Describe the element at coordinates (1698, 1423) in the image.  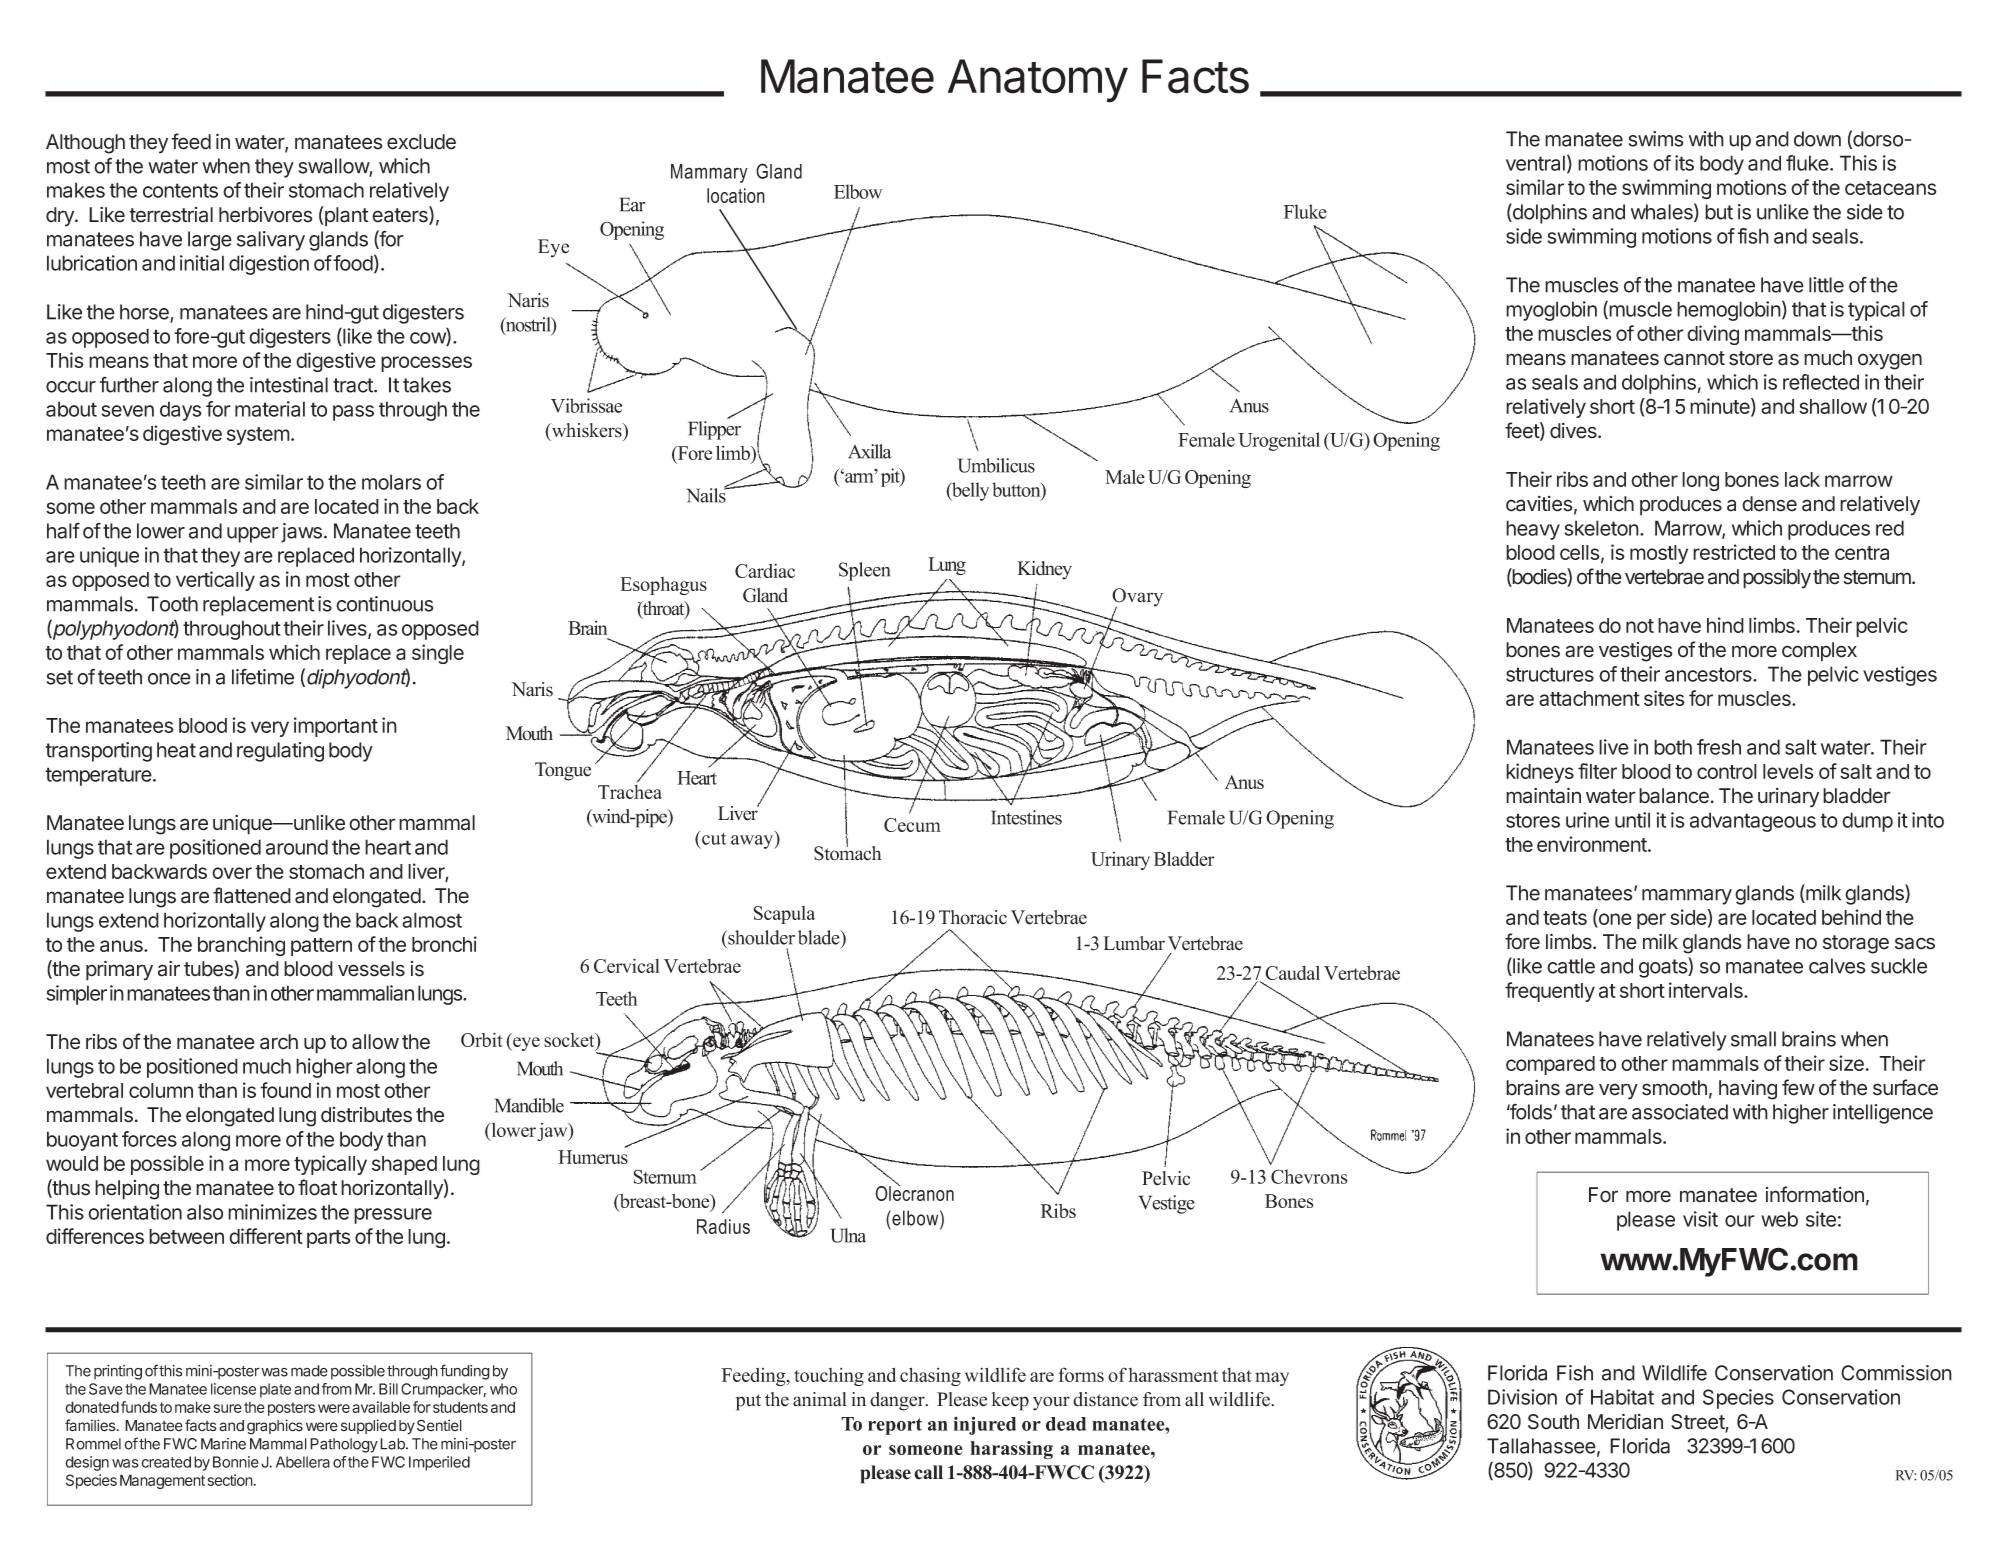
I see `Street` at that location.
